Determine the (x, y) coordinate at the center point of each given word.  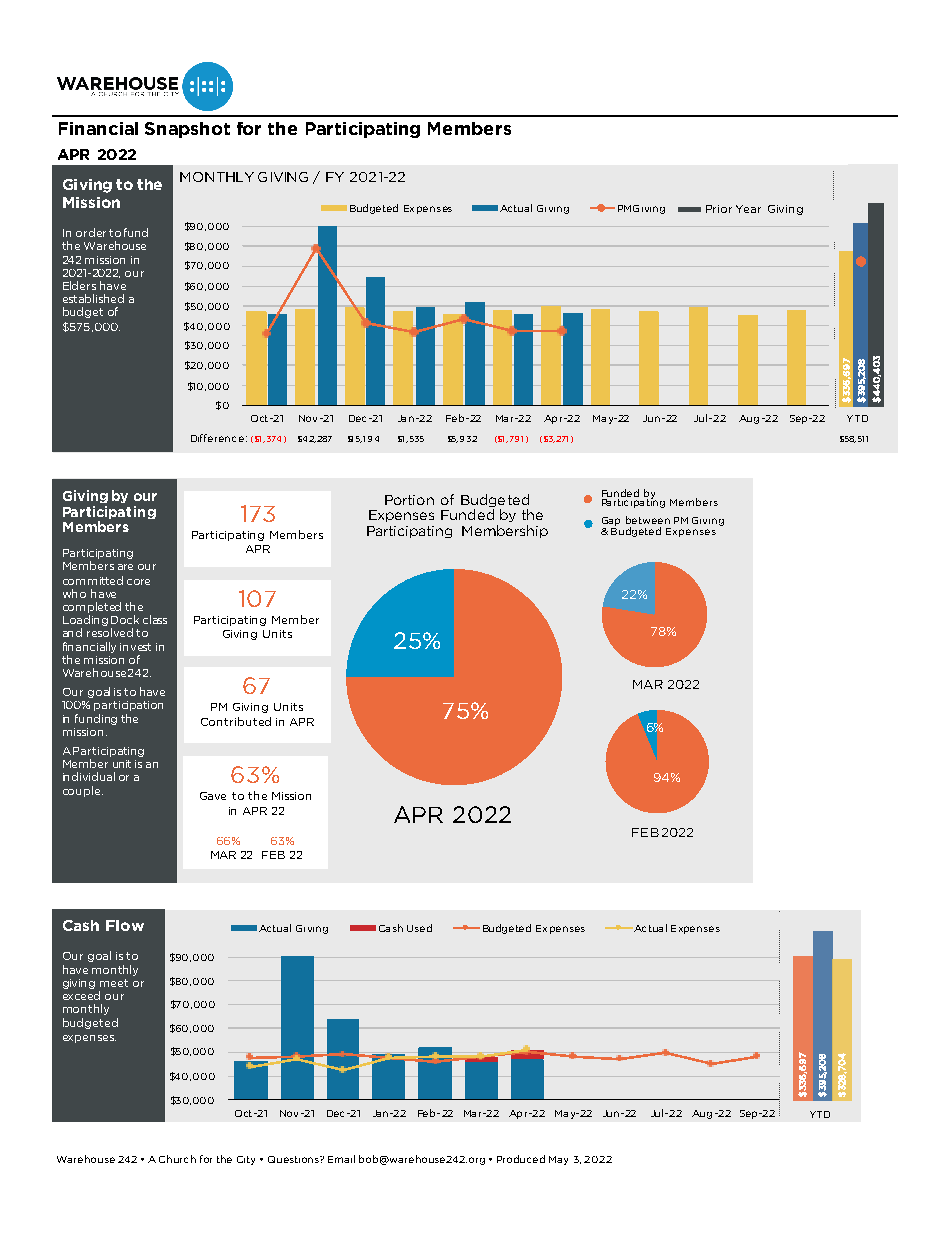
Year (748, 209)
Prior (719, 209)
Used (419, 928)
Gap (611, 523)
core (138, 582)
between (648, 520)
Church (177, 1159)
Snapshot (187, 130)
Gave (213, 796)
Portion (409, 500)
